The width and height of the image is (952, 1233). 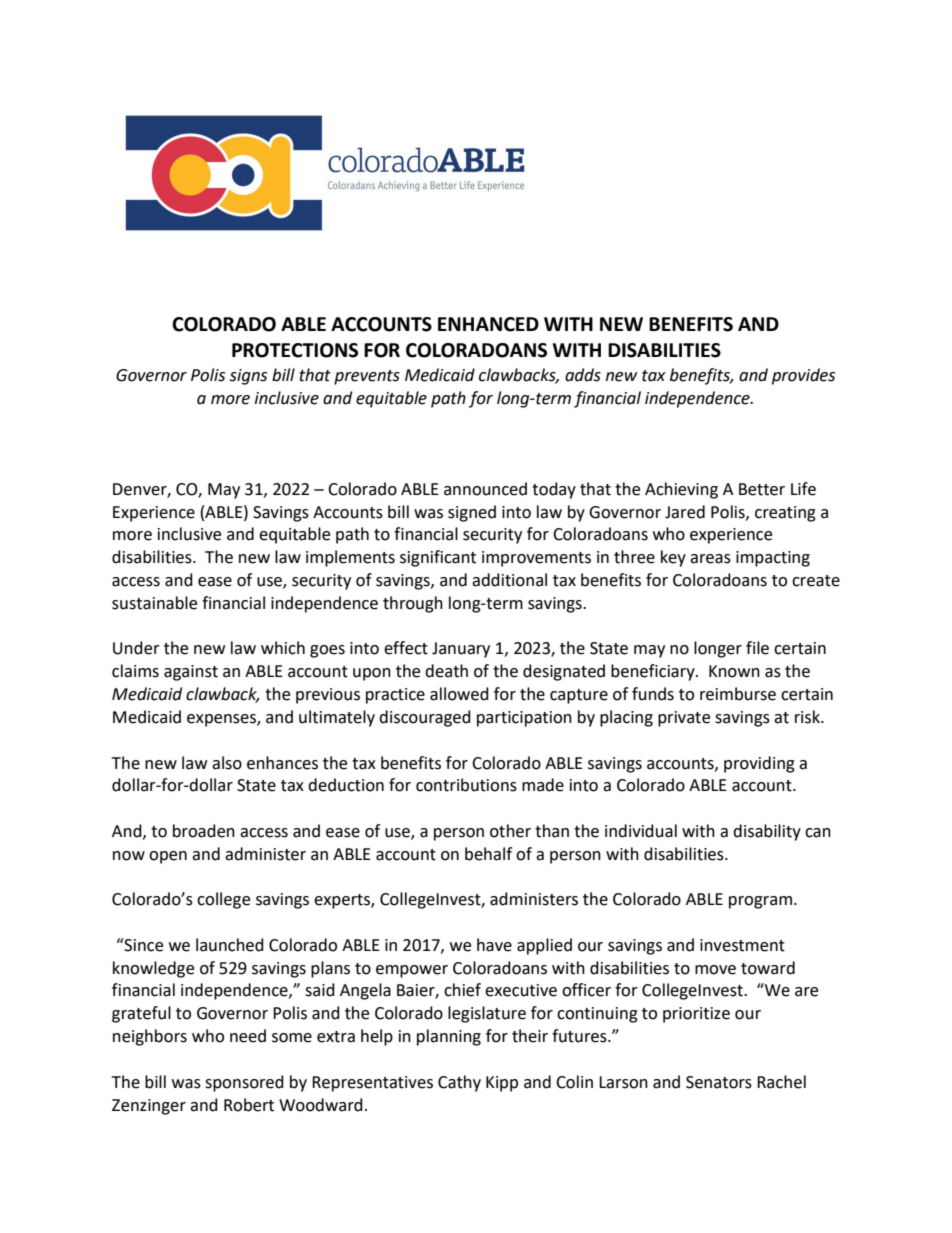 What do you see at coordinates (719, 1082) in the image?
I see `Senators` at bounding box center [719, 1082].
